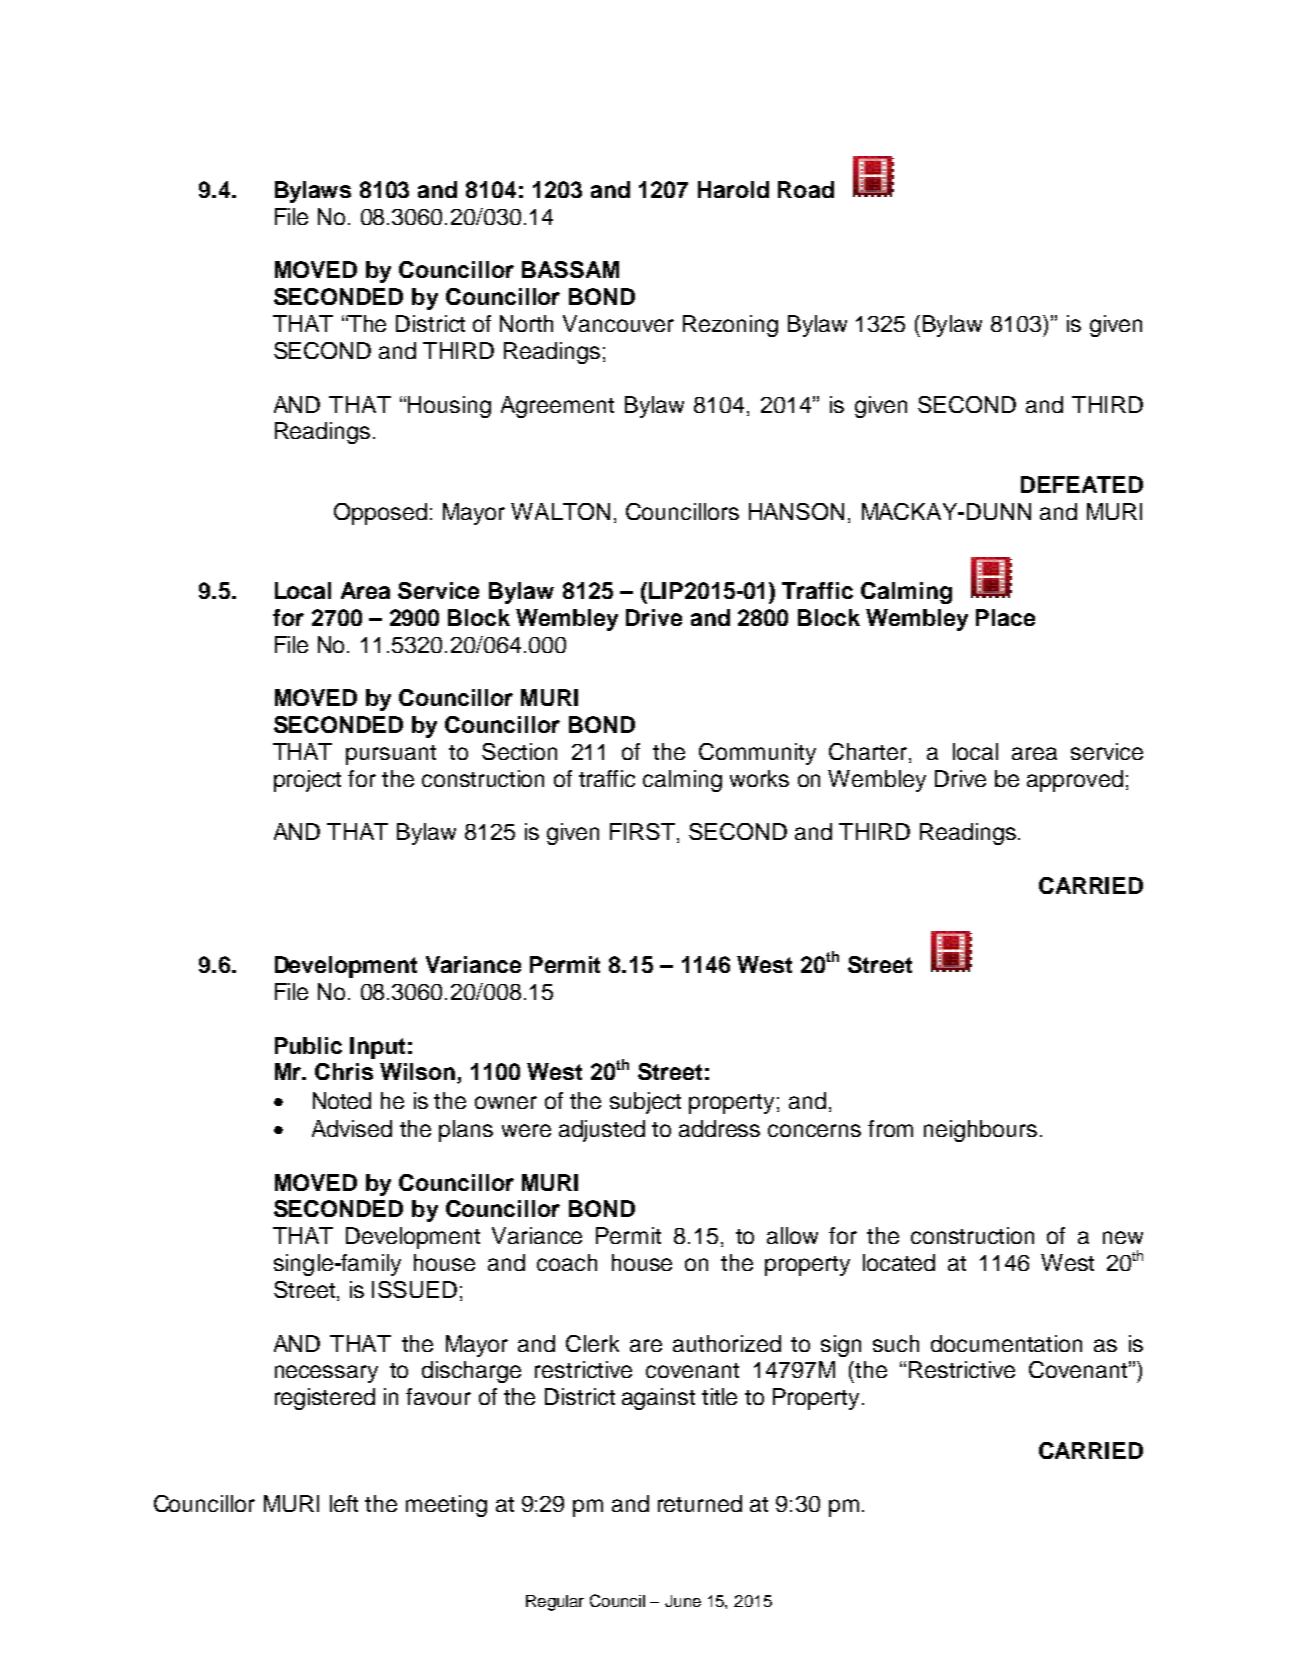 The height and width of the screenshot is (1678, 1297). Describe the element at coordinates (526, 323) in the screenshot. I see `North` at that location.
